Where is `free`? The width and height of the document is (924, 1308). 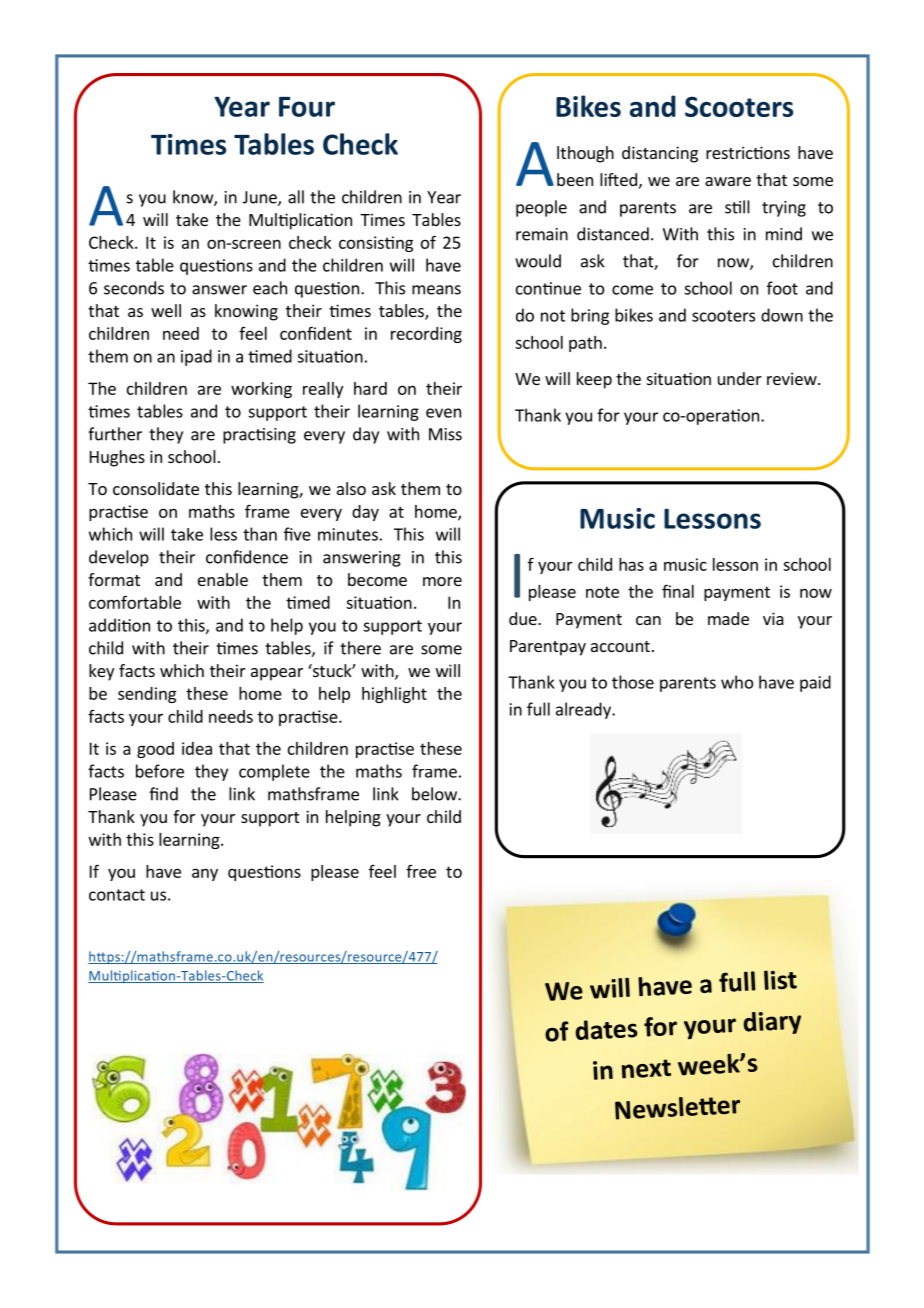 free is located at coordinates (421, 871).
